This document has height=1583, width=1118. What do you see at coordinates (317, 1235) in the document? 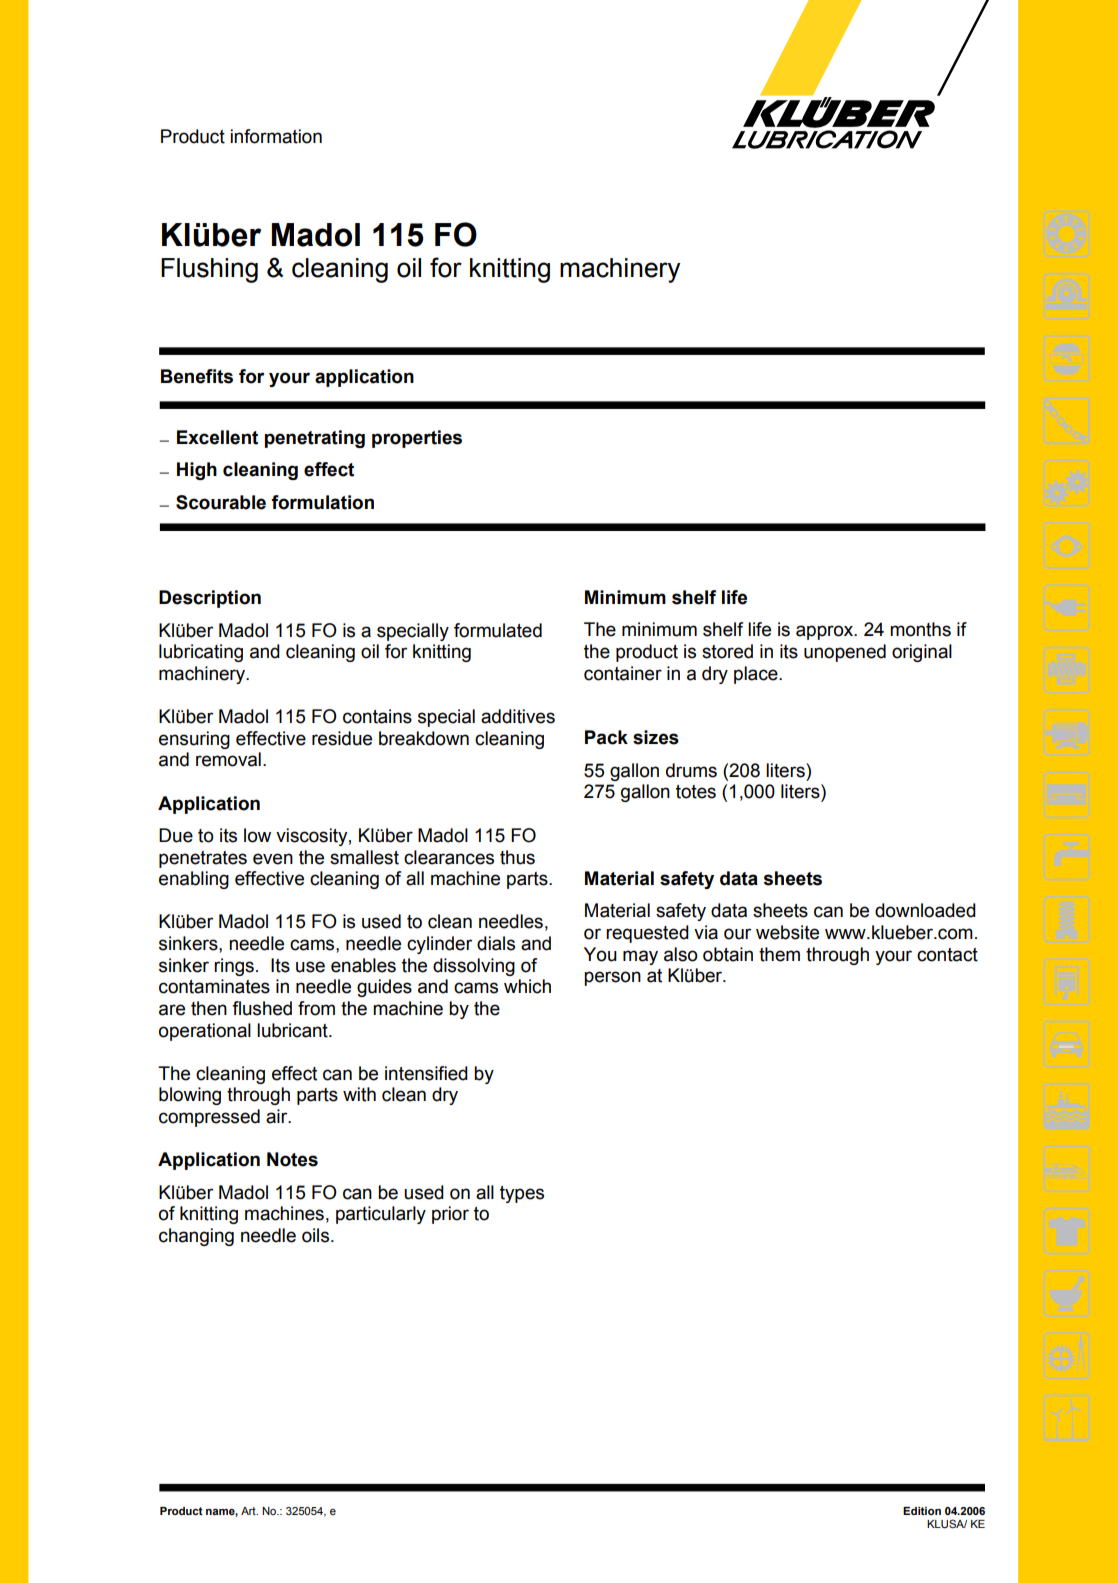
I see `oils` at bounding box center [317, 1235].
